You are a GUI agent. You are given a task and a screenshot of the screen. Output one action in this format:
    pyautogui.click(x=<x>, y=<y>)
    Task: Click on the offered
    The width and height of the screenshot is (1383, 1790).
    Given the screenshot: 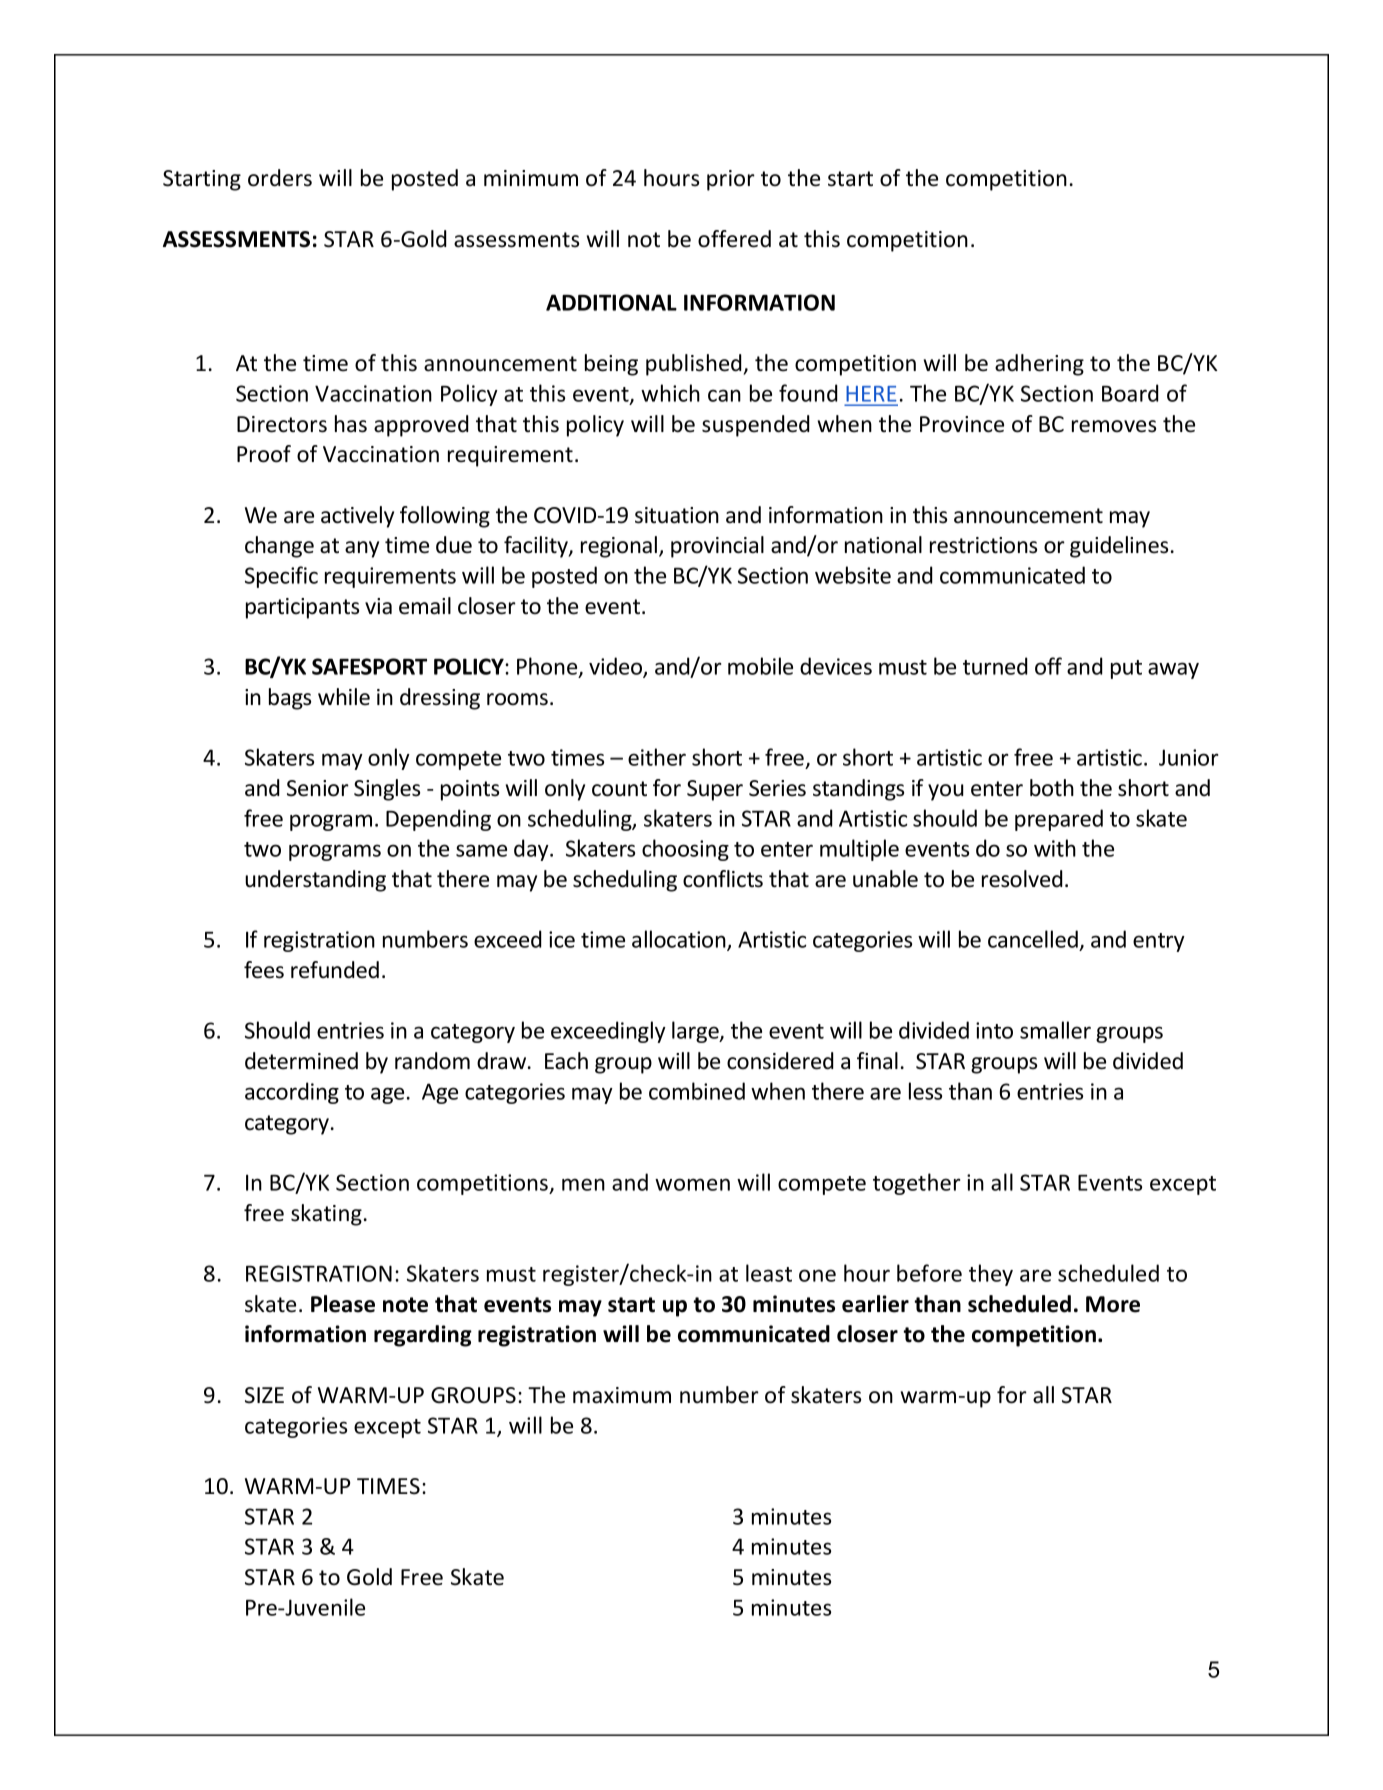 What is the action you would take?
    pyautogui.click(x=734, y=239)
